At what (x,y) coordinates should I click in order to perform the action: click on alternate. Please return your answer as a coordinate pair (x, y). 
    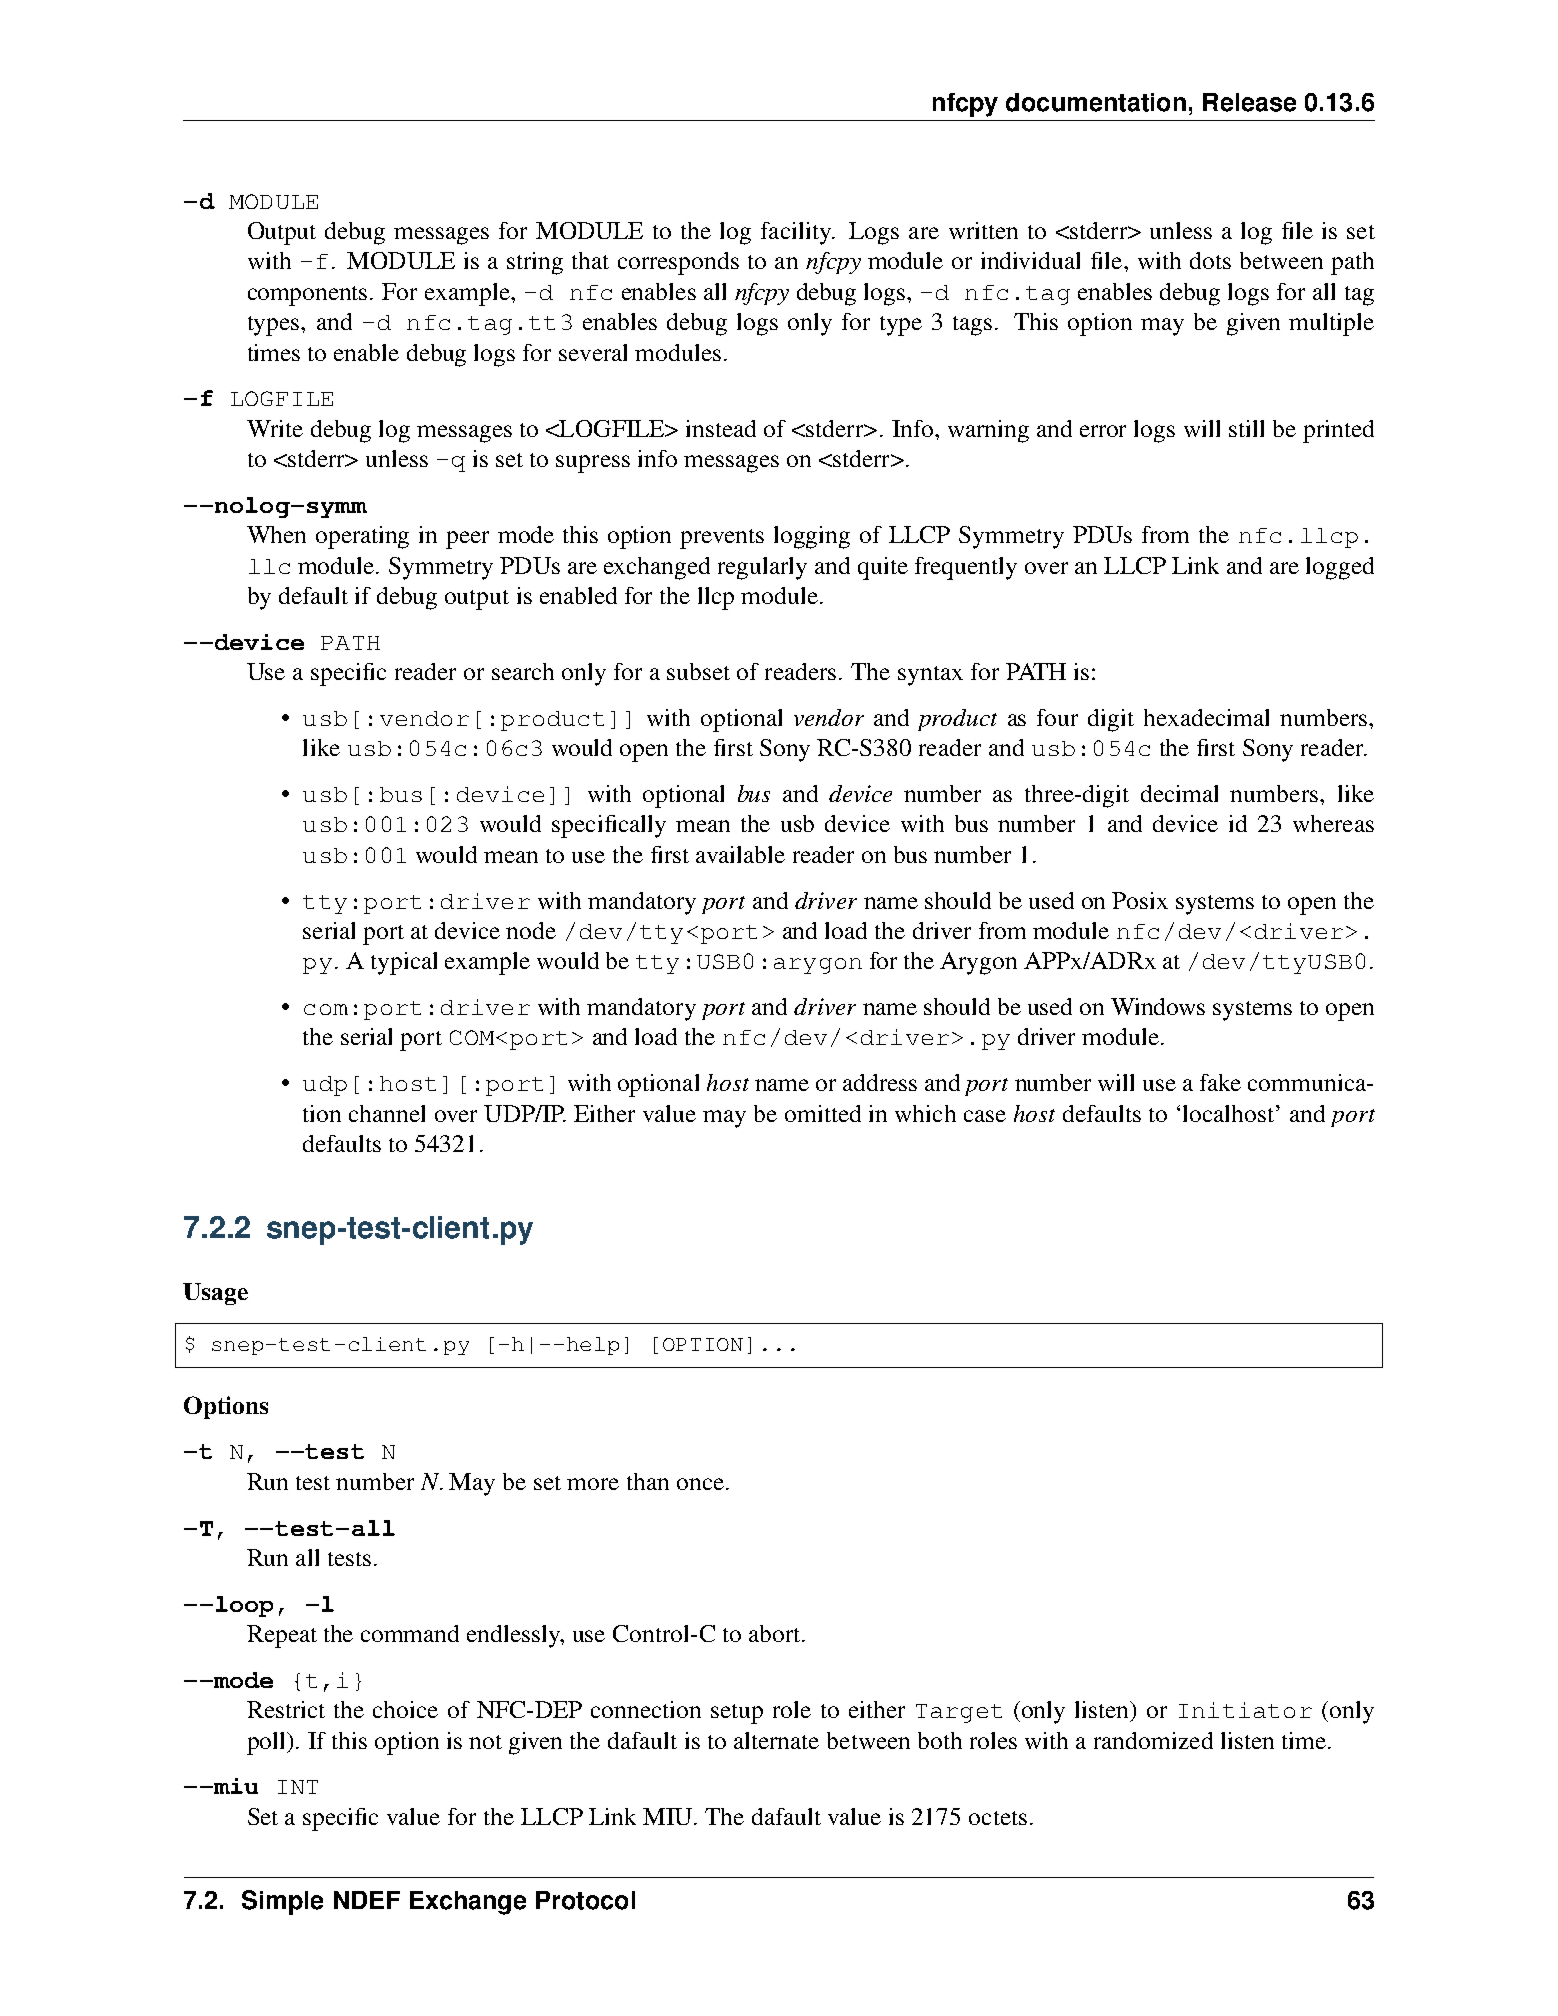
    Looking at the image, I should click on (776, 1740).
